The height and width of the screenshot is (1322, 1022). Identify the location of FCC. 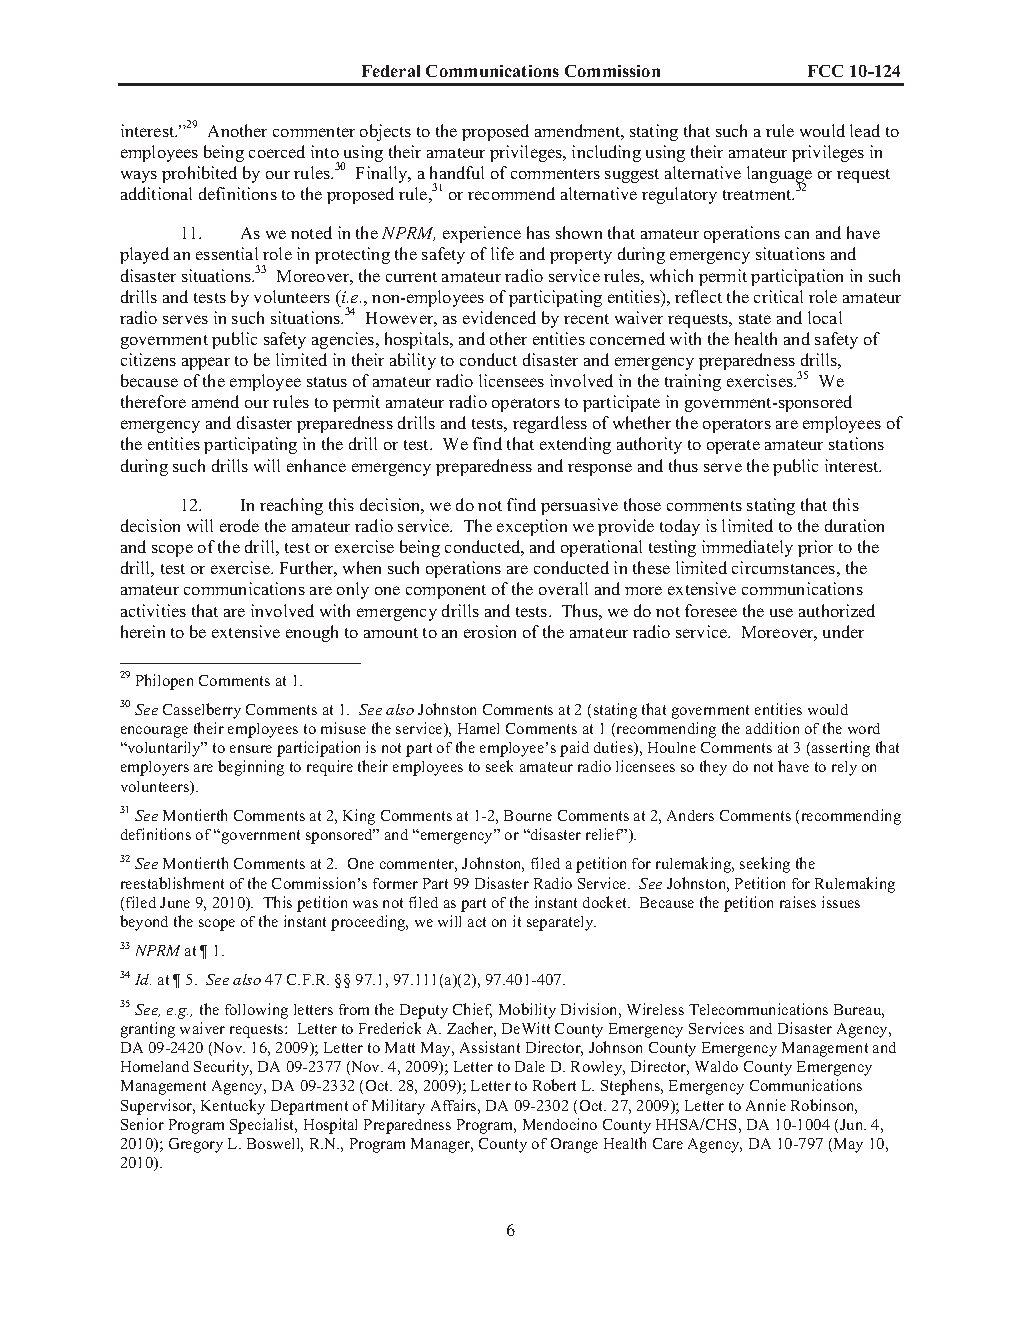
(825, 71).
